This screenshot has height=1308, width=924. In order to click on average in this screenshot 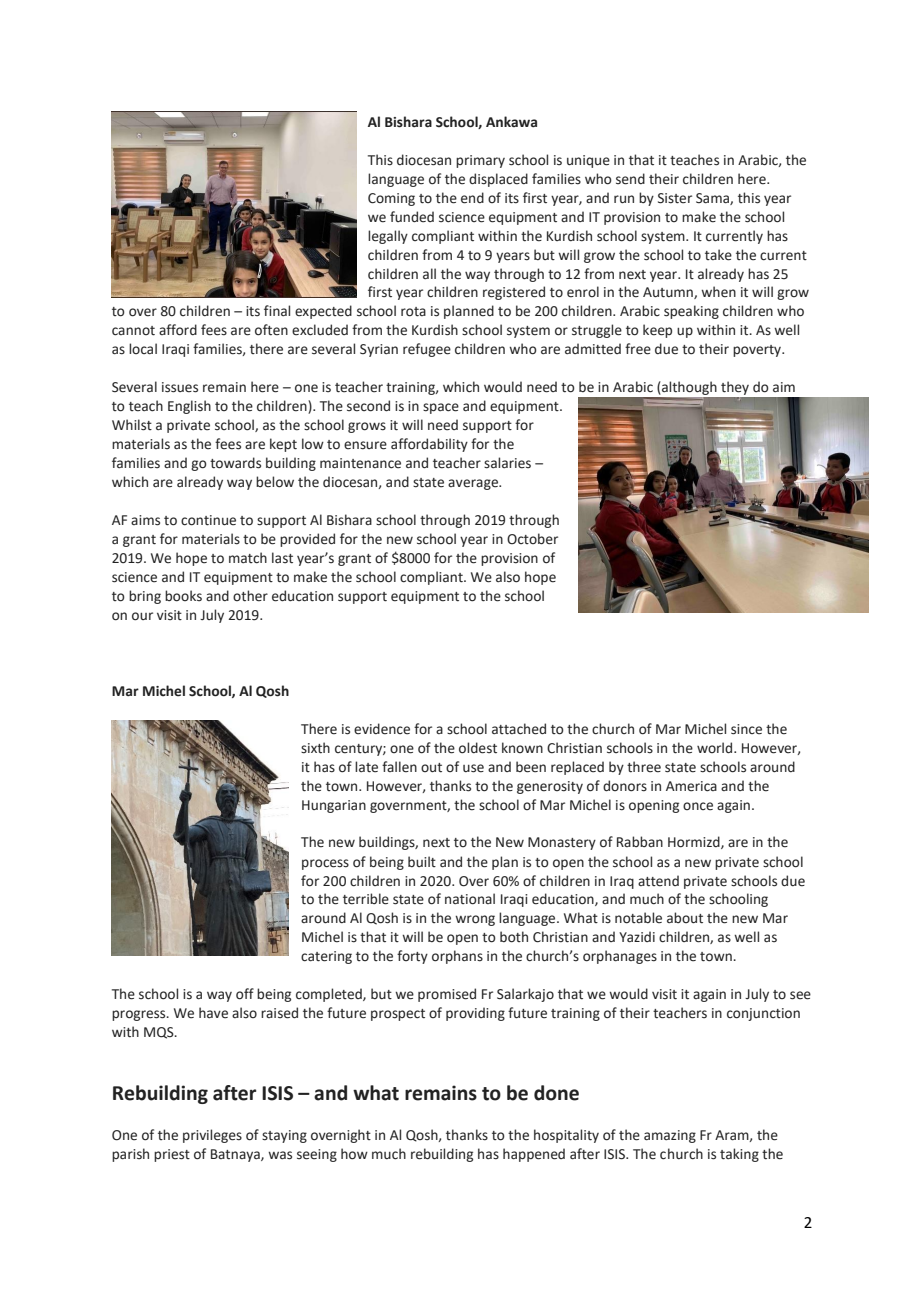, I will do `click(474, 484)`.
